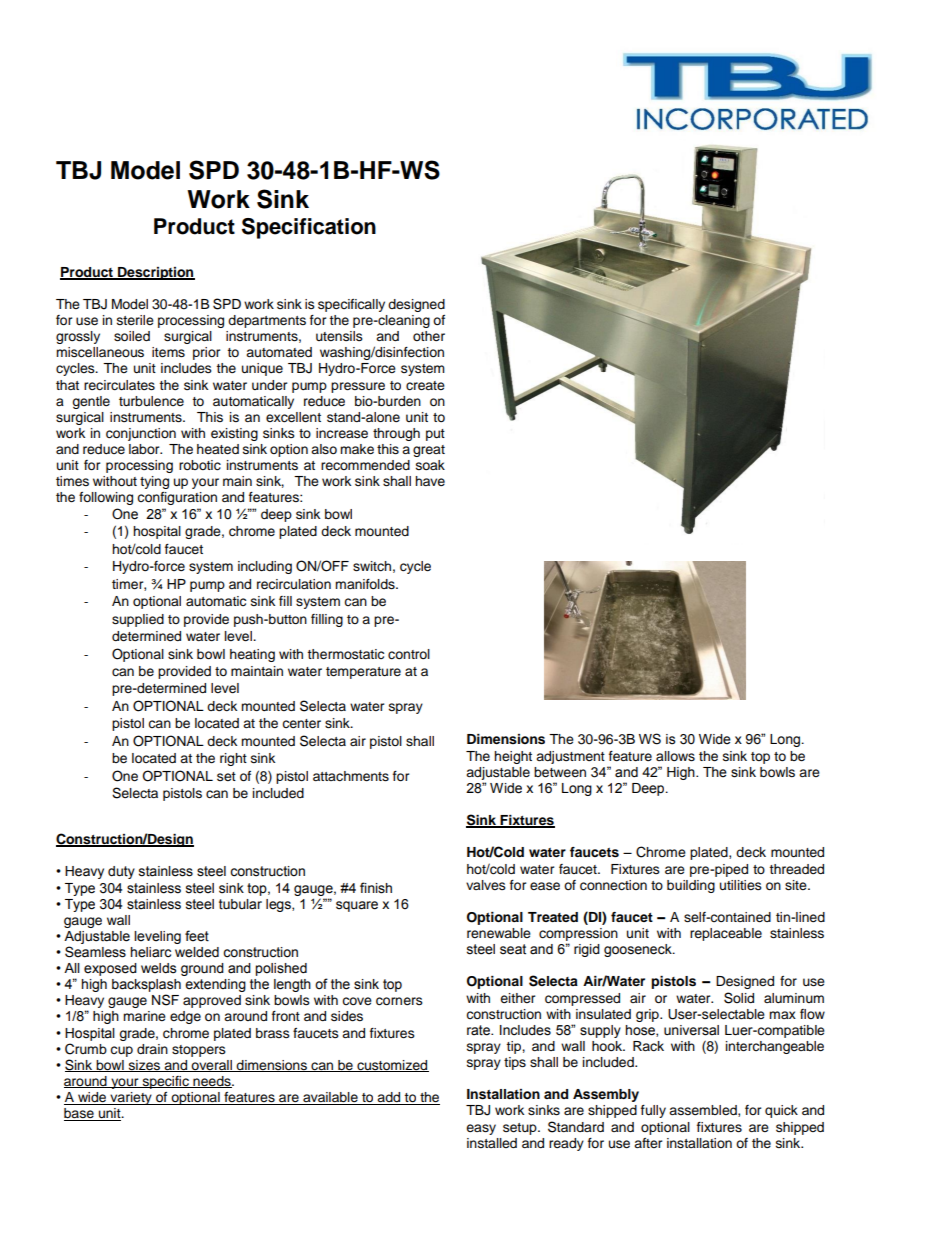 The image size is (952, 1233). Describe the element at coordinates (363, 673) in the document. I see `temperature` at that location.
